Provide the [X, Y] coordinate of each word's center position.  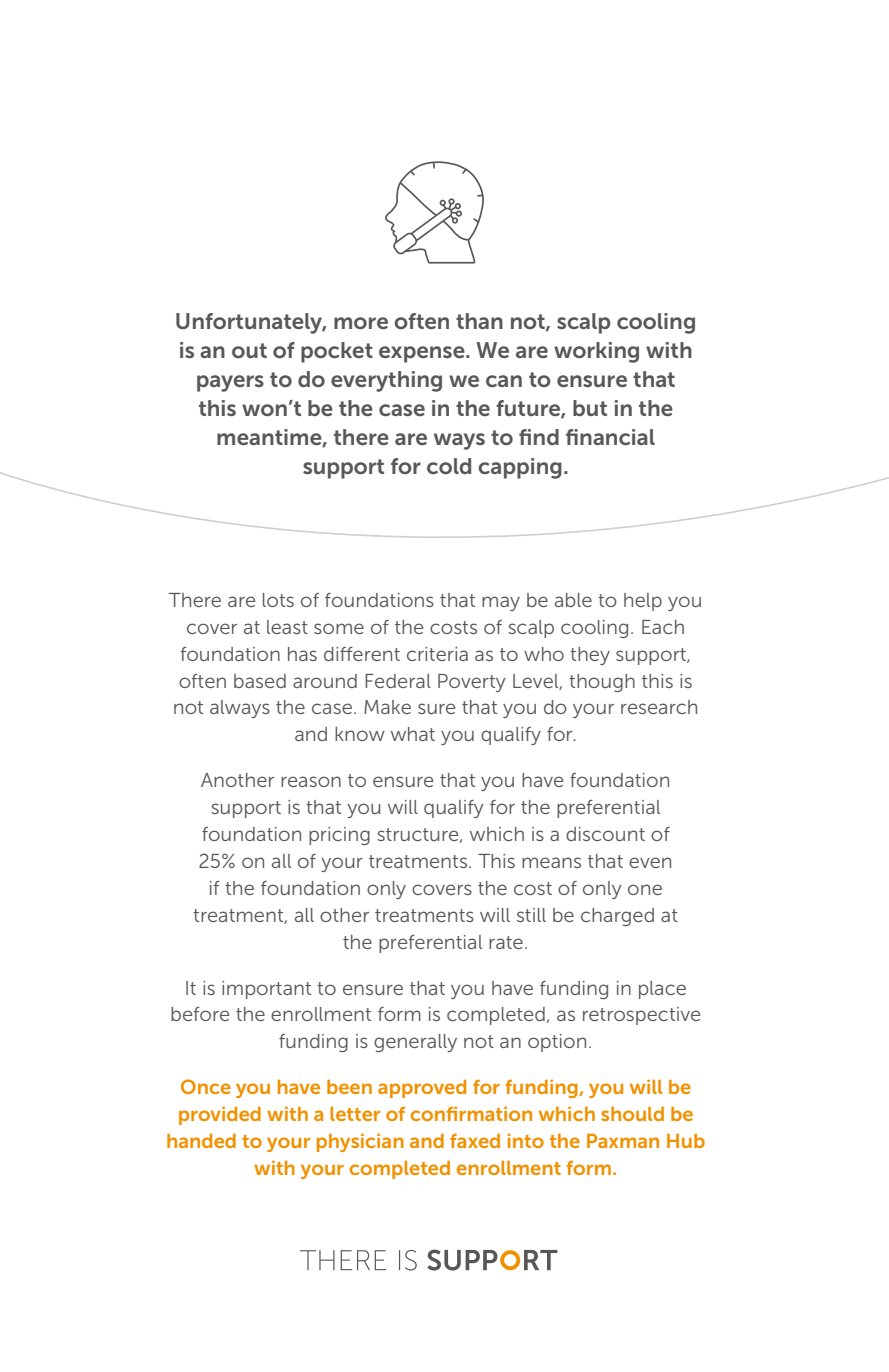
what [413, 734]
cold [449, 466]
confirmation [471, 1113]
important [266, 990]
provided [220, 1116]
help [643, 602]
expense [423, 354]
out [249, 350]
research [659, 707]
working [596, 352]
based [260, 681]
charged [617, 917]
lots [278, 600]
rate [506, 942]
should [632, 1114]
